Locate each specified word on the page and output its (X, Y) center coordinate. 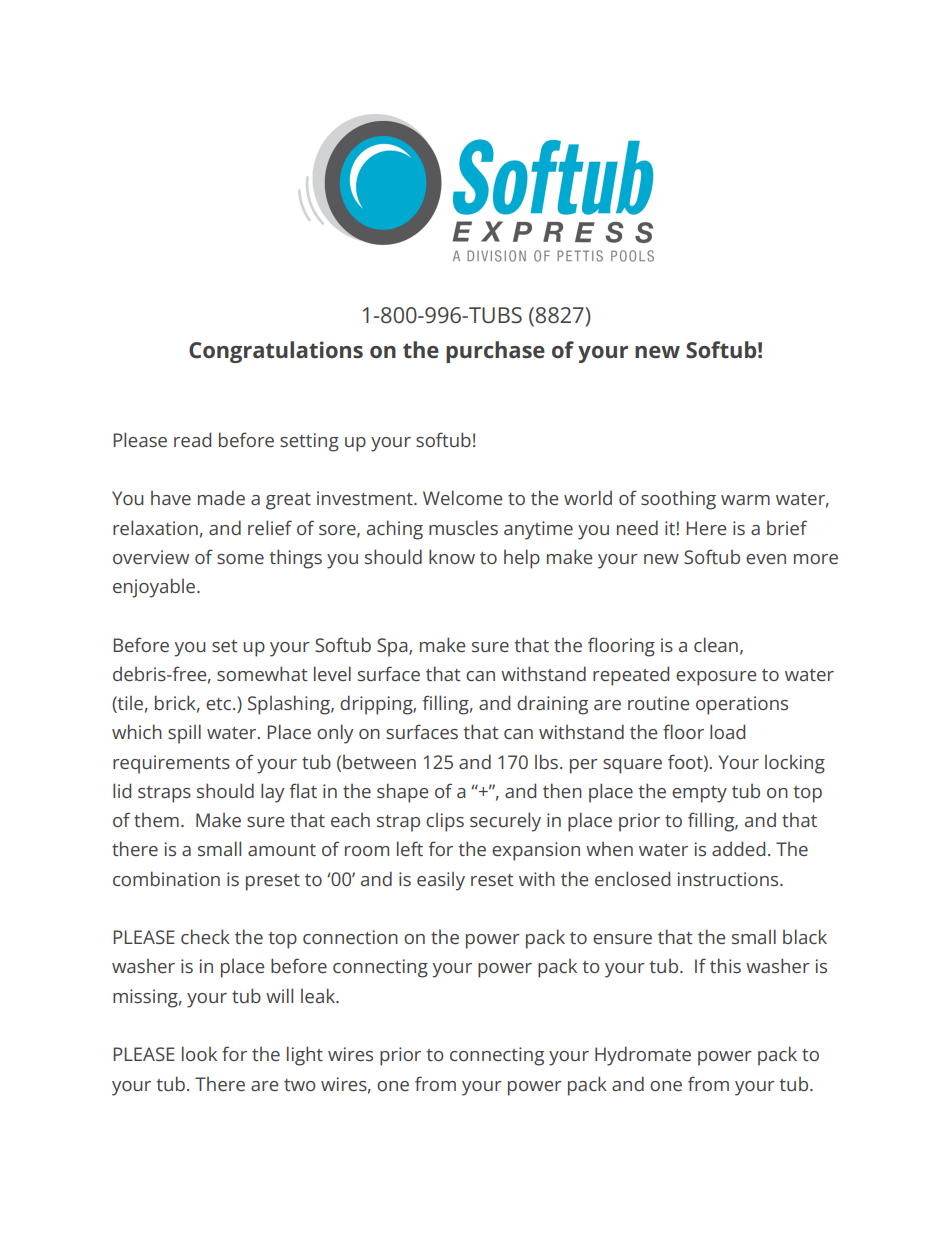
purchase (495, 352)
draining (552, 705)
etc (220, 704)
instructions (729, 879)
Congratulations (276, 352)
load (727, 731)
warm (745, 500)
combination (166, 878)
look (199, 1053)
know (452, 556)
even (766, 559)
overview (151, 557)
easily (441, 881)
